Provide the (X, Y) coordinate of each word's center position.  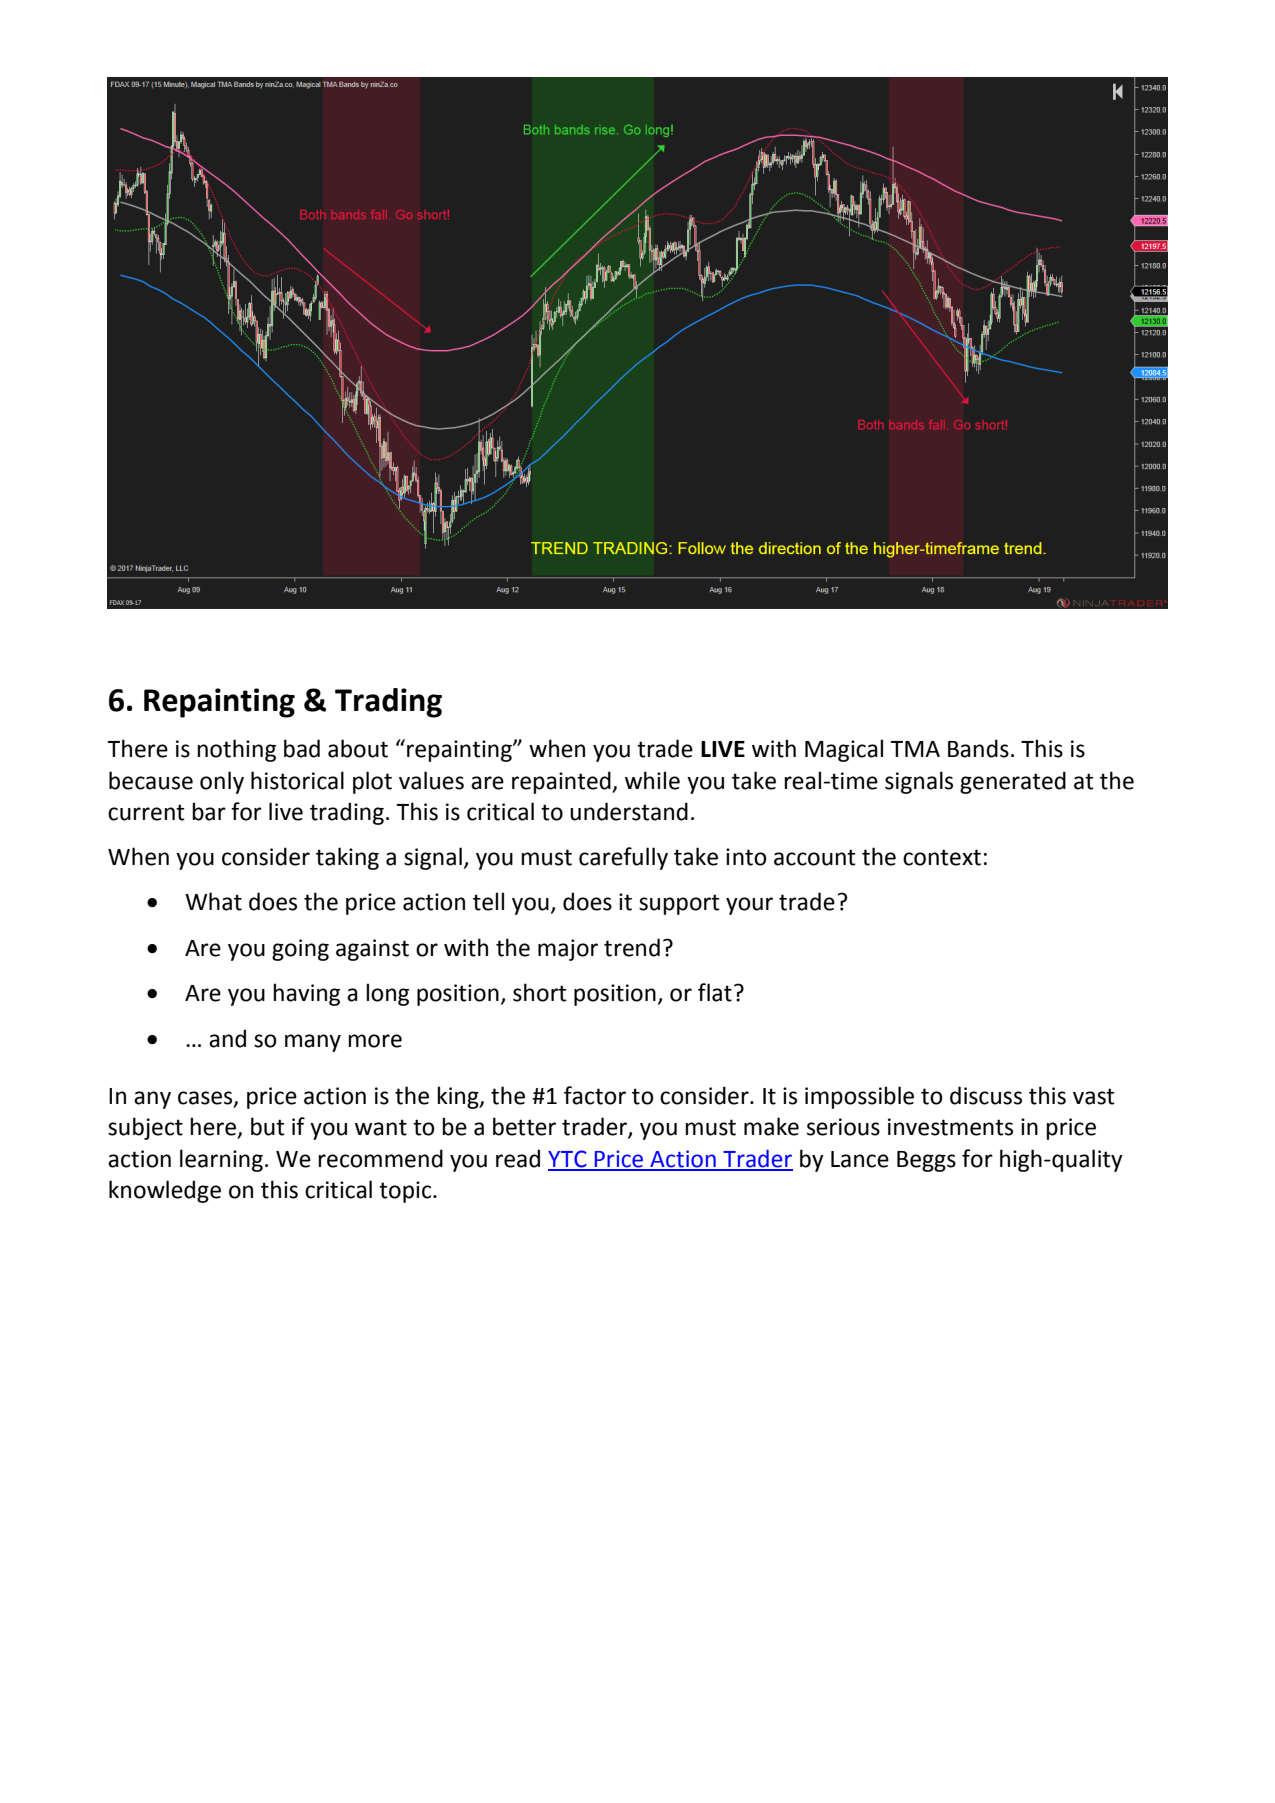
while (652, 780)
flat (715, 992)
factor (595, 1095)
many (313, 1043)
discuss (986, 1095)
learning (221, 1160)
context (942, 857)
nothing (236, 750)
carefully (623, 858)
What (213, 901)
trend (632, 947)
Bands (978, 748)
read (518, 1158)
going (300, 950)
